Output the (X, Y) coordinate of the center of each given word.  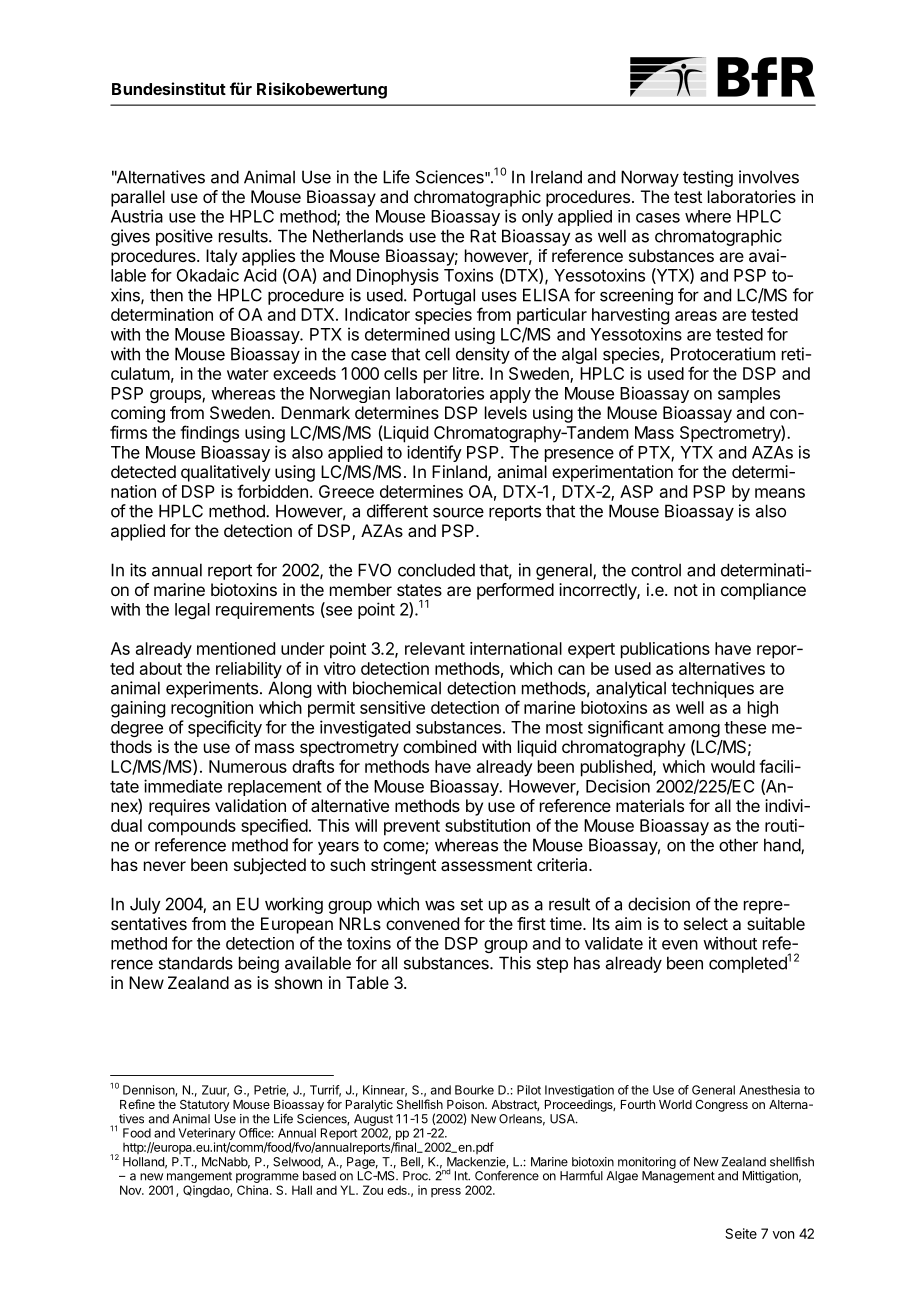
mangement (198, 1179)
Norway (650, 178)
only (537, 218)
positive (184, 237)
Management (678, 1177)
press (446, 1192)
